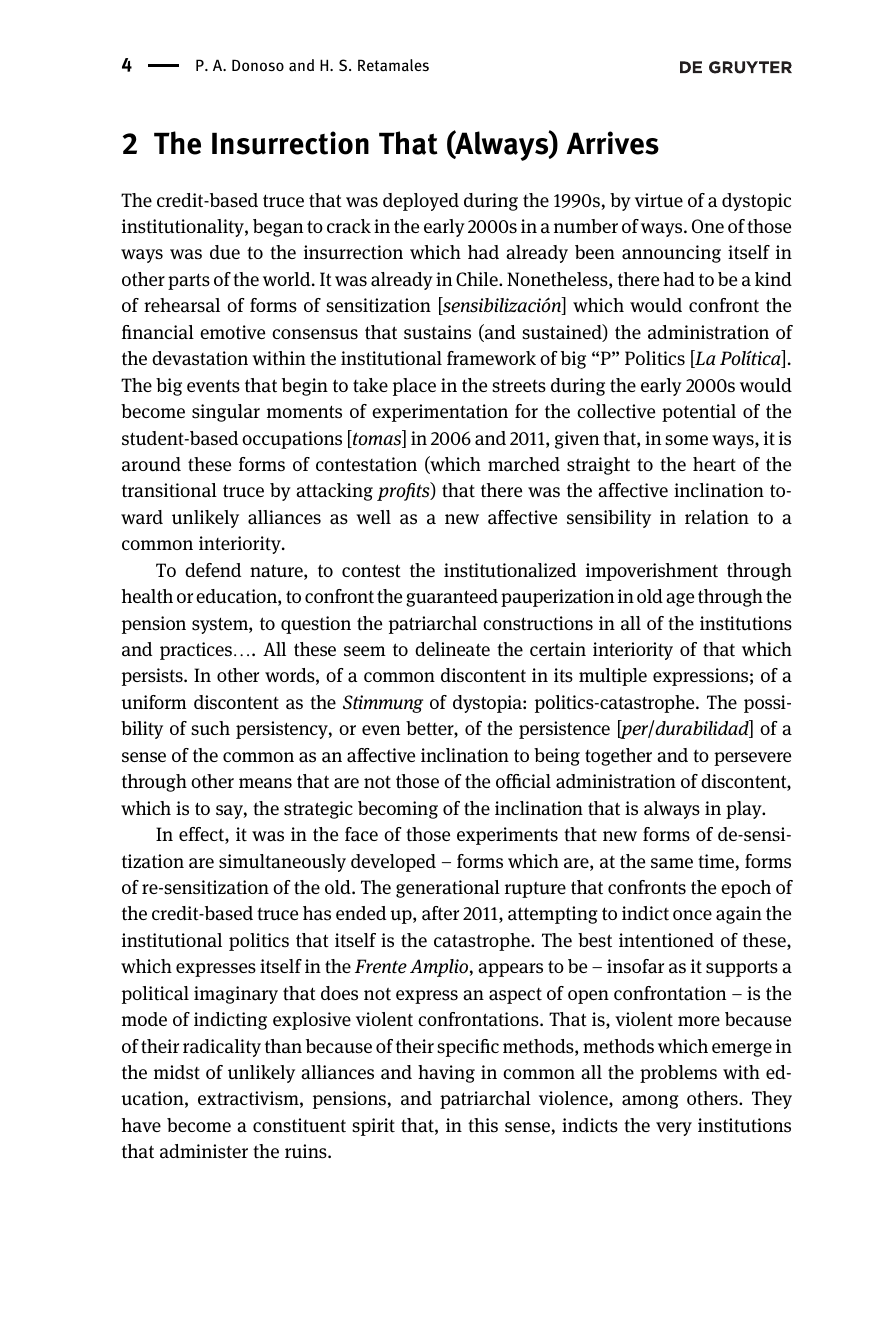  Describe the element at coordinates (659, 200) in the screenshot. I see `virtue` at that location.
